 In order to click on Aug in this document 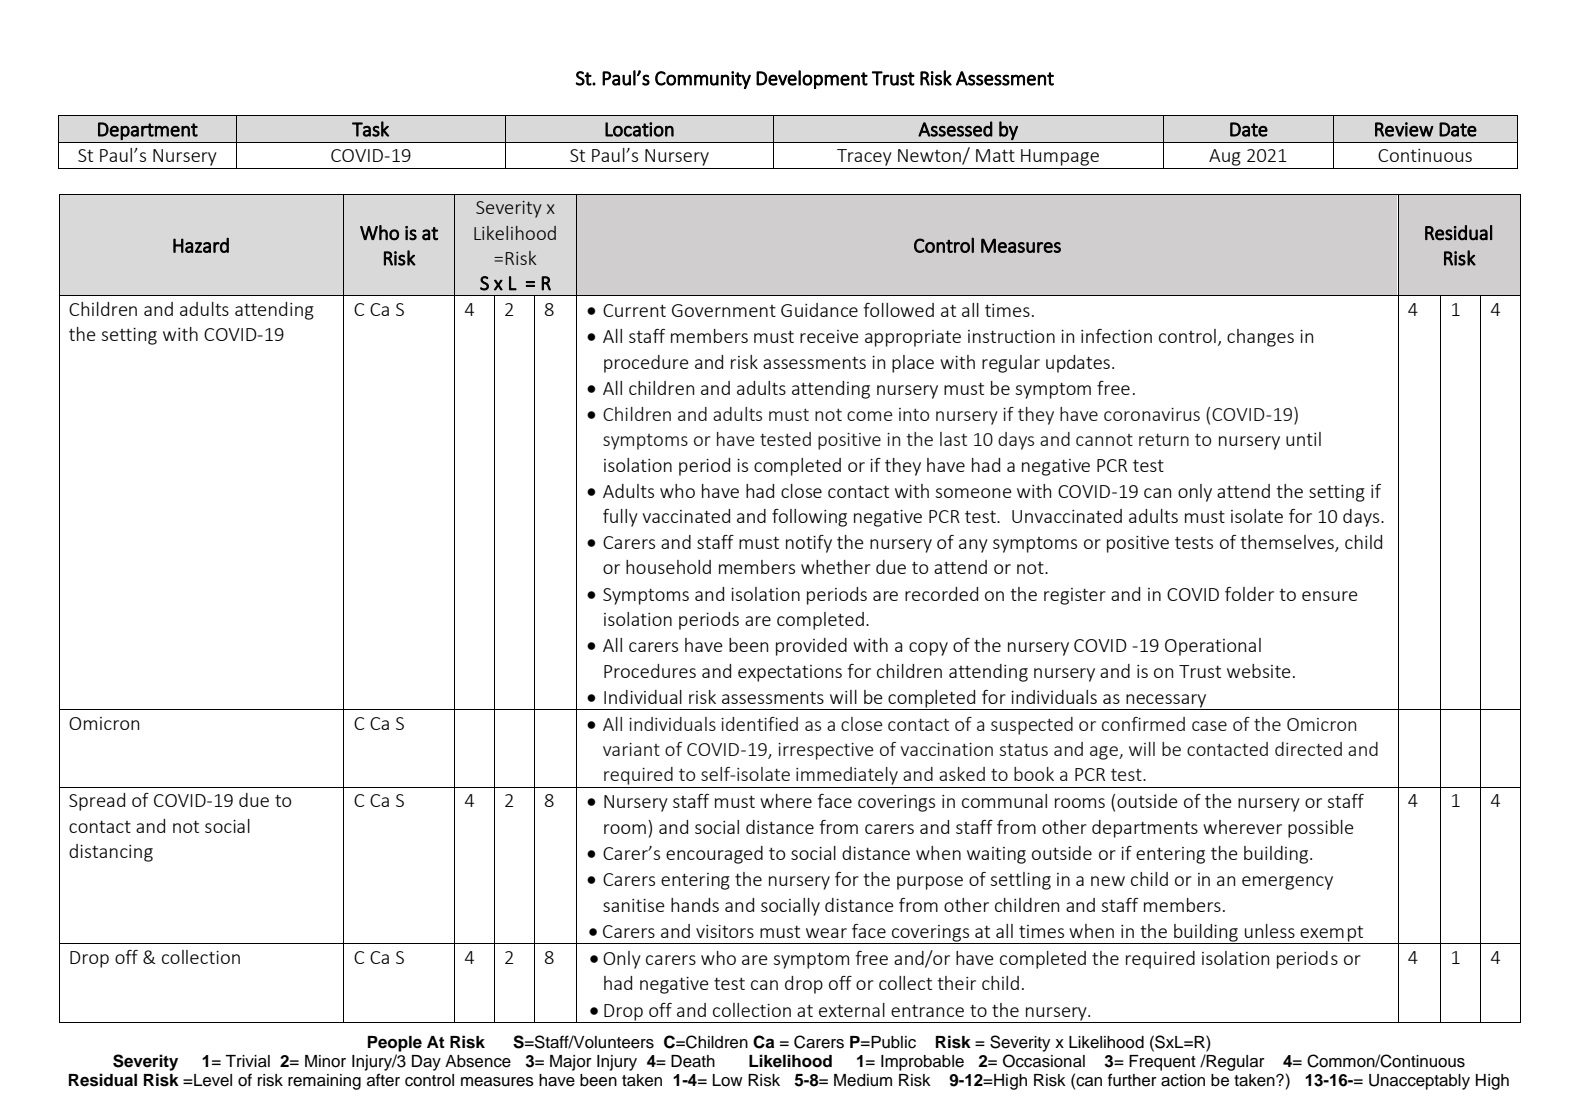, I will do `click(1225, 157)`.
